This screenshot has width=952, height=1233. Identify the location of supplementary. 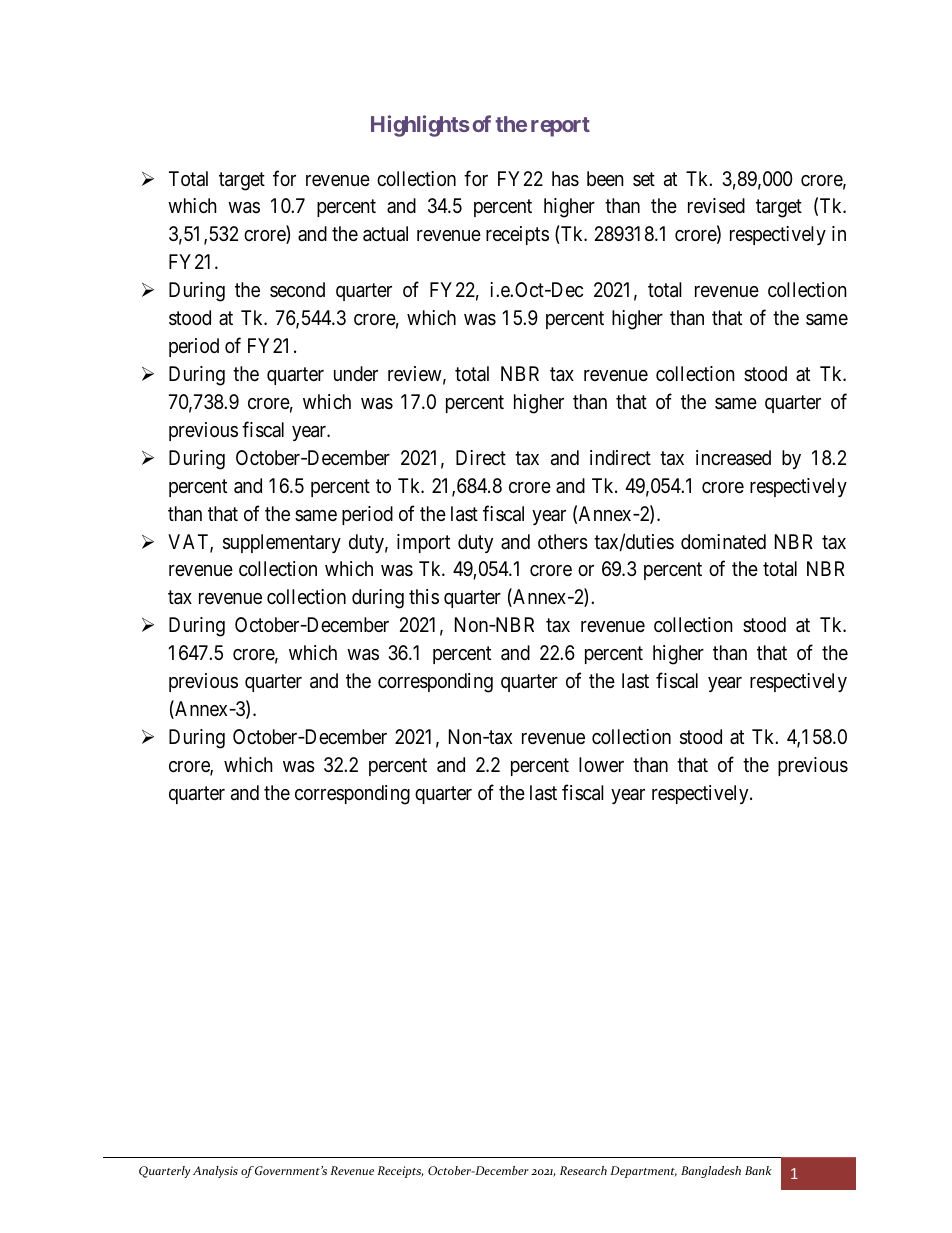
(282, 543).
